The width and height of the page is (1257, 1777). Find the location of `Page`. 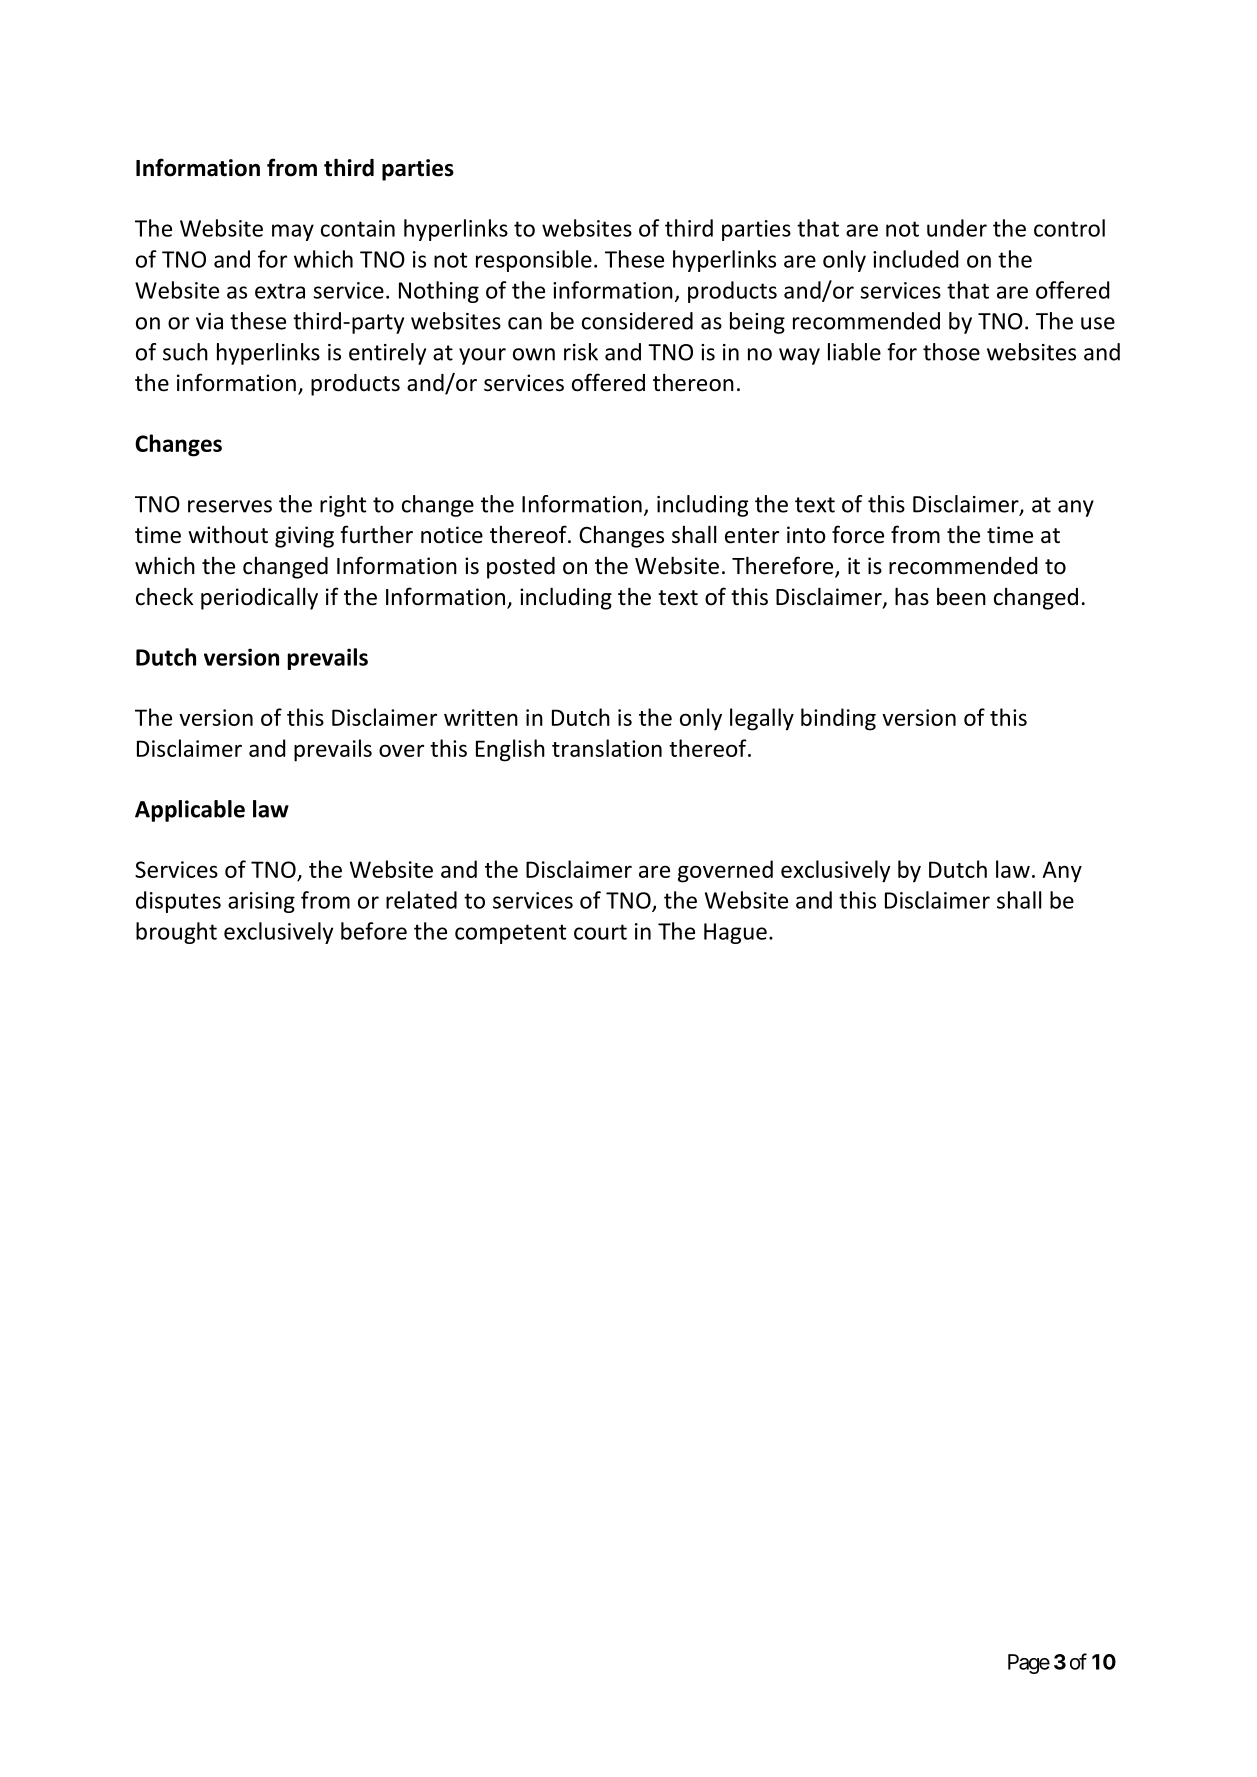

Page is located at coordinates (1029, 1664).
